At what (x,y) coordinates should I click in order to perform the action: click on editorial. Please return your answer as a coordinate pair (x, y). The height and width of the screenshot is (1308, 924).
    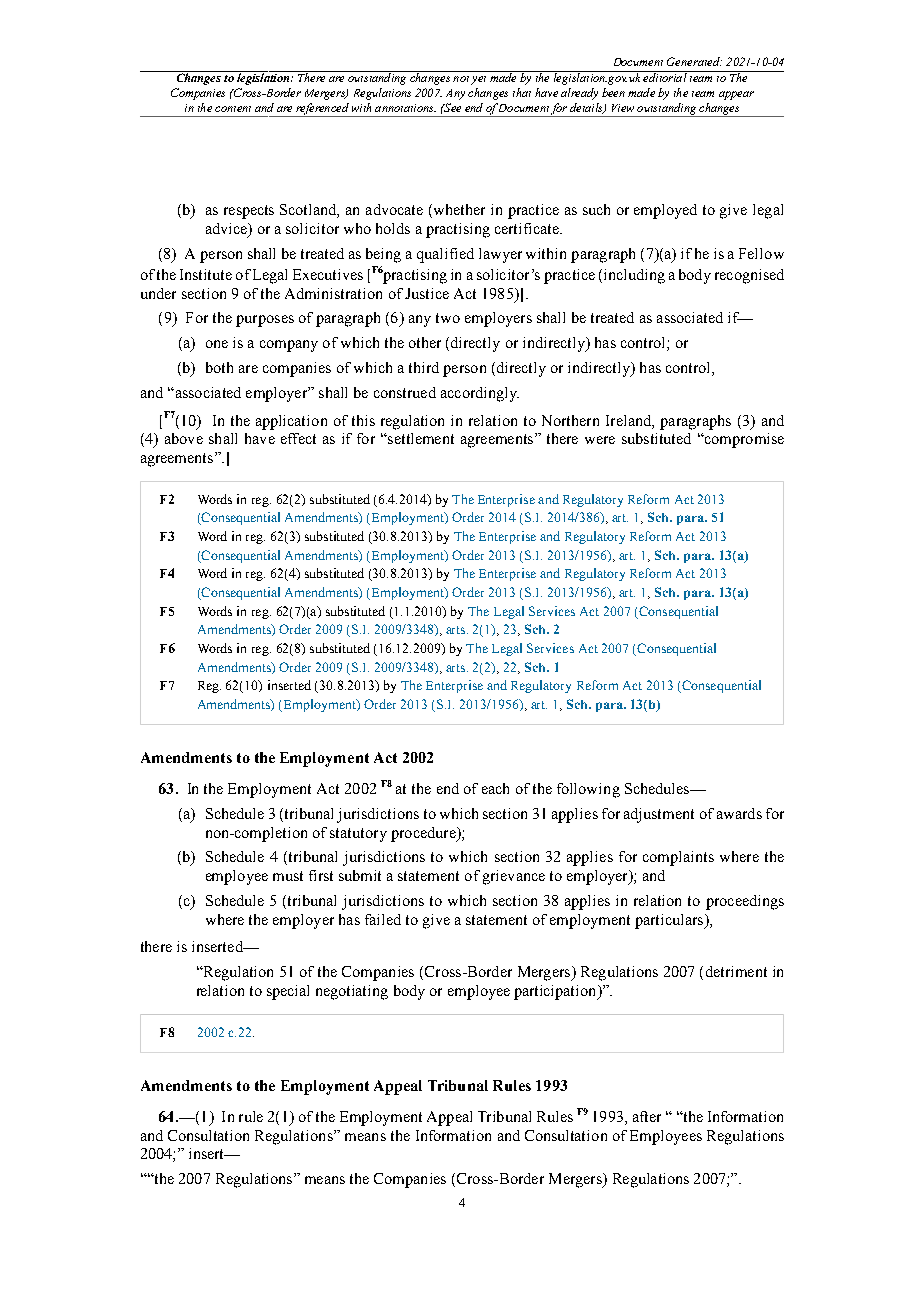
    Looking at the image, I should click on (665, 76).
